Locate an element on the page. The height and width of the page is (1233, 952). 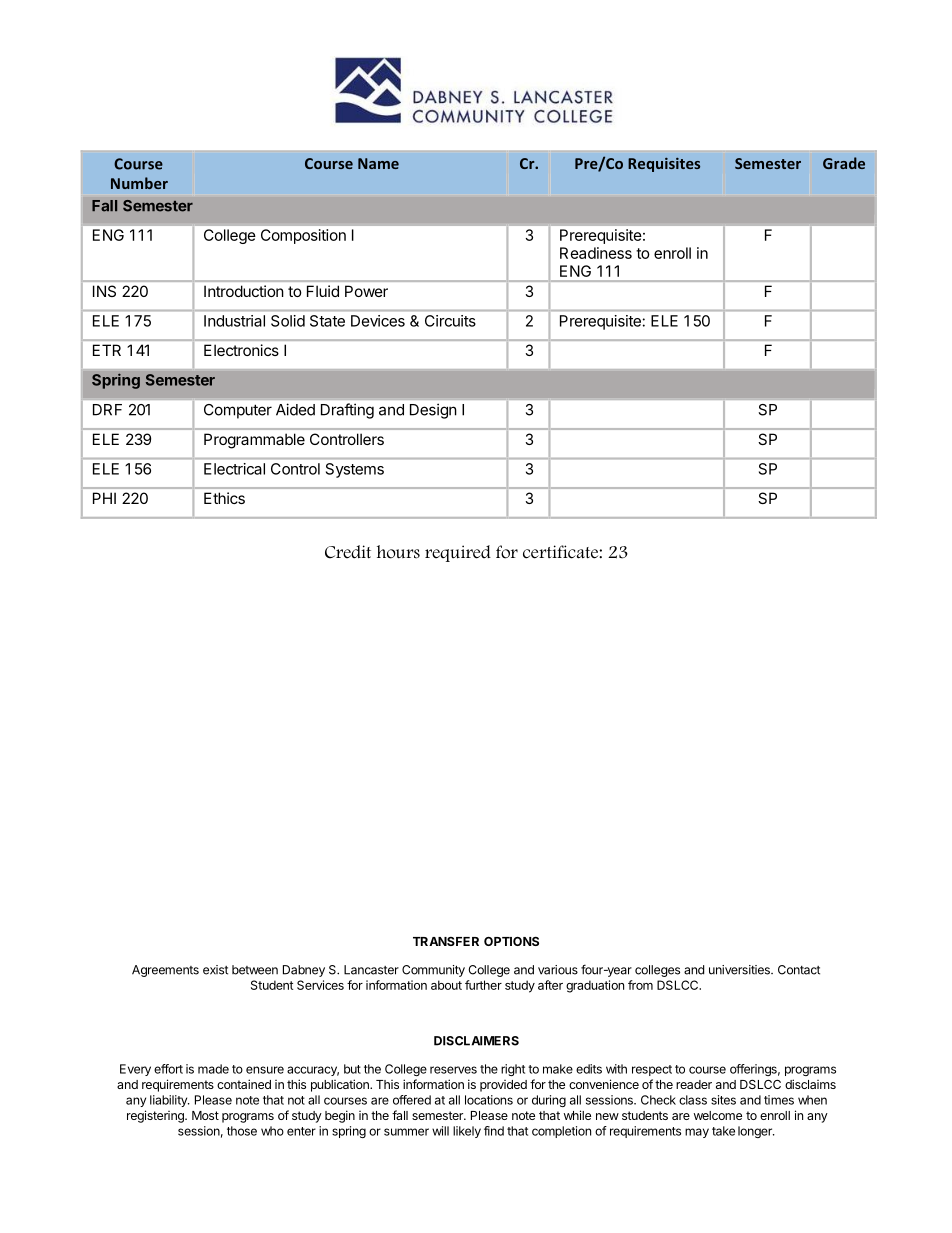
Name is located at coordinates (378, 163).
